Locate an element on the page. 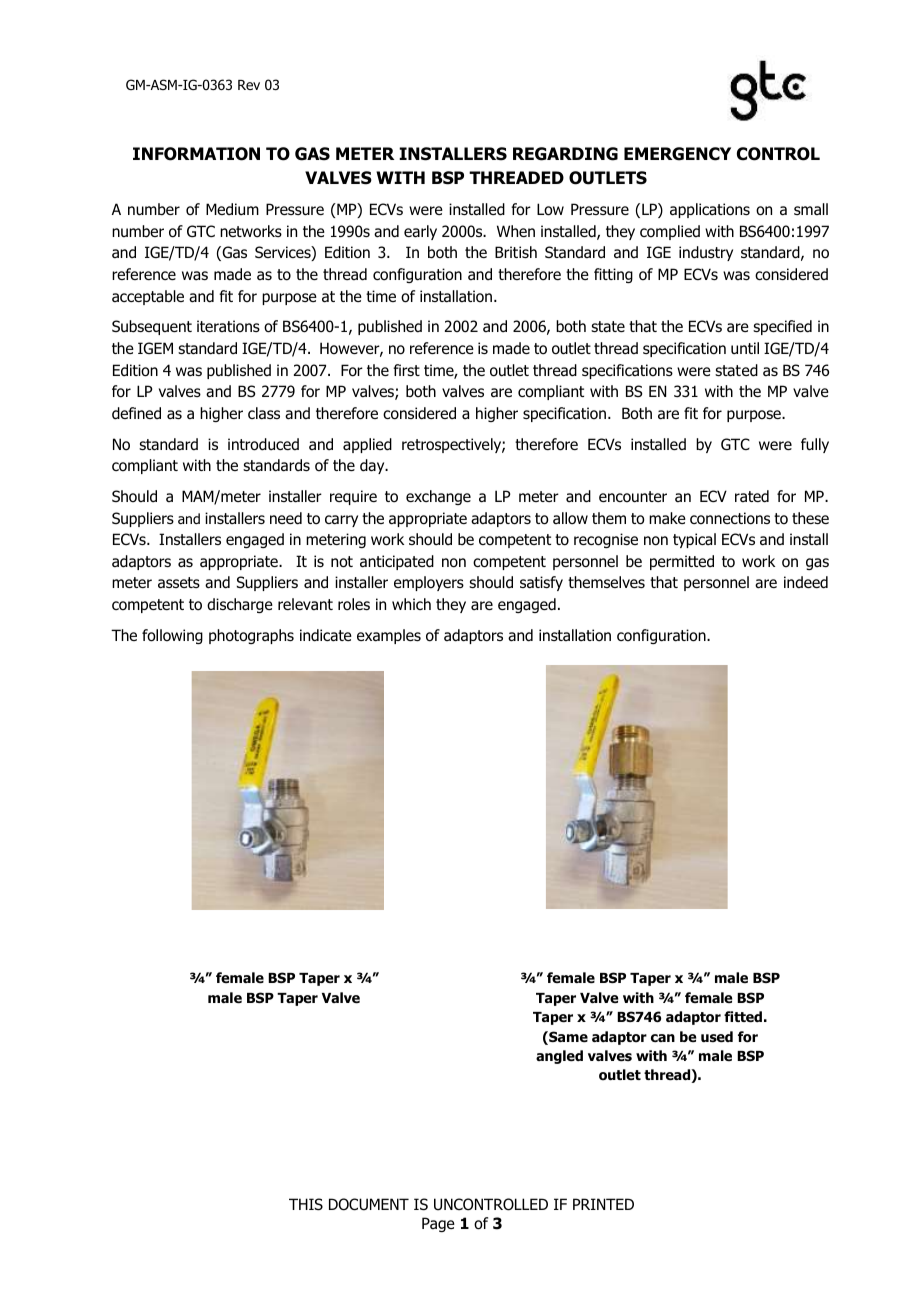 The height and width of the page is (1308, 924). EMERGENCY is located at coordinates (677, 154).
